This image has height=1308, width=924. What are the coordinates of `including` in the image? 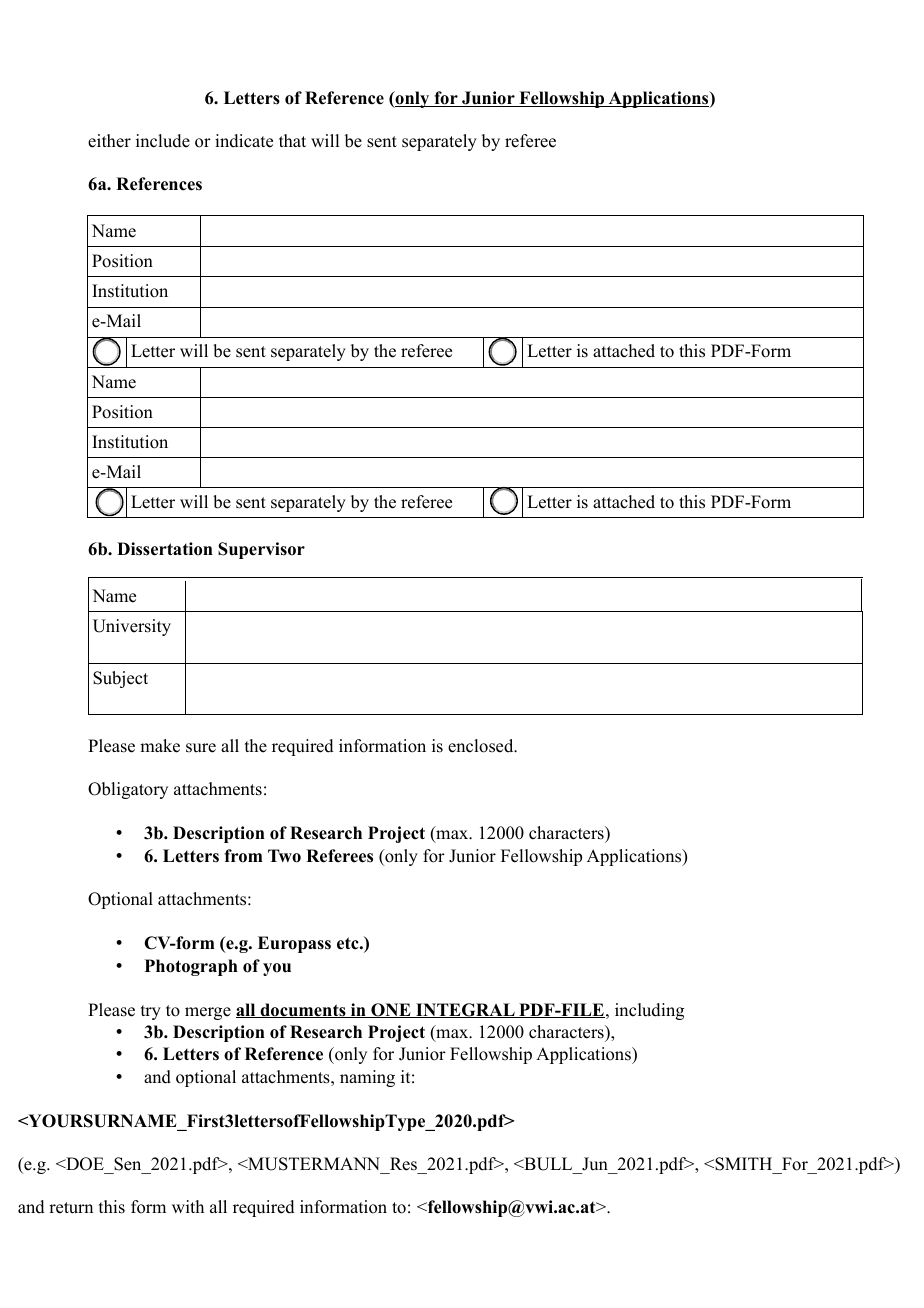 It's located at (649, 1011).
